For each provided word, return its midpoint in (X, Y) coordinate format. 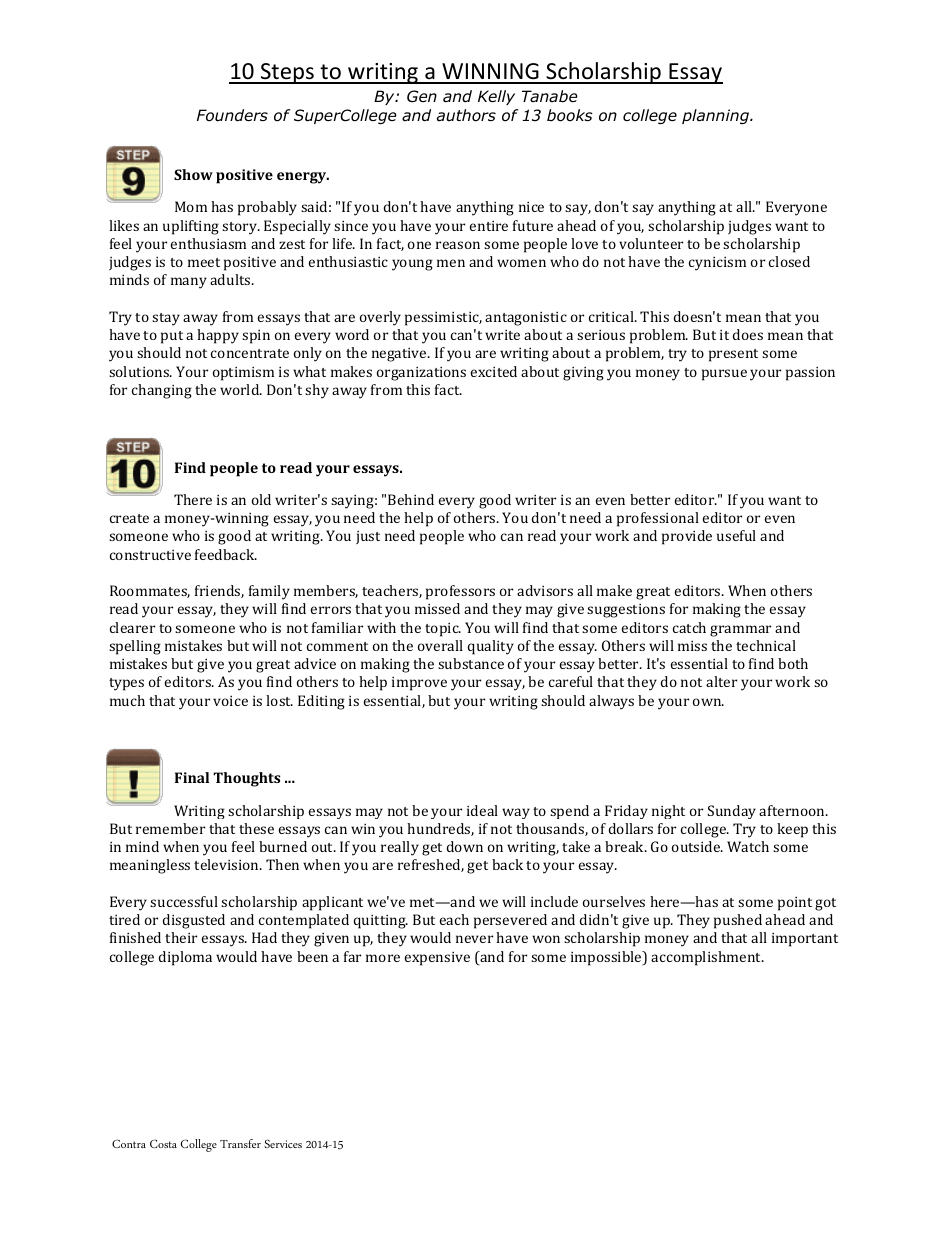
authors (466, 115)
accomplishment (707, 958)
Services (283, 1143)
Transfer (240, 1143)
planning (716, 116)
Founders (232, 115)
